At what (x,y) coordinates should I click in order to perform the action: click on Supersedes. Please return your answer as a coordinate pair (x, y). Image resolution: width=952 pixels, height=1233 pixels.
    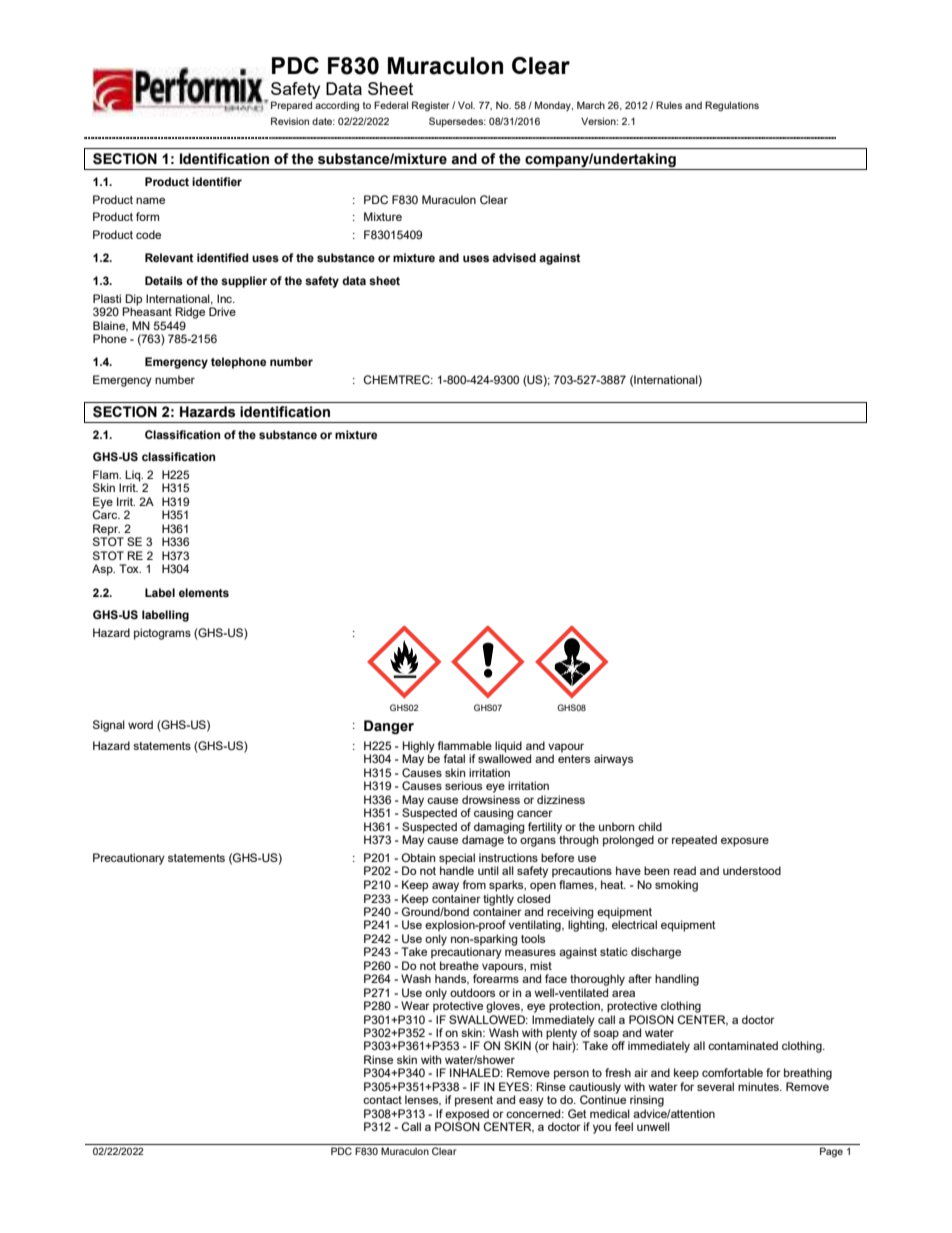
    Looking at the image, I should click on (457, 122).
